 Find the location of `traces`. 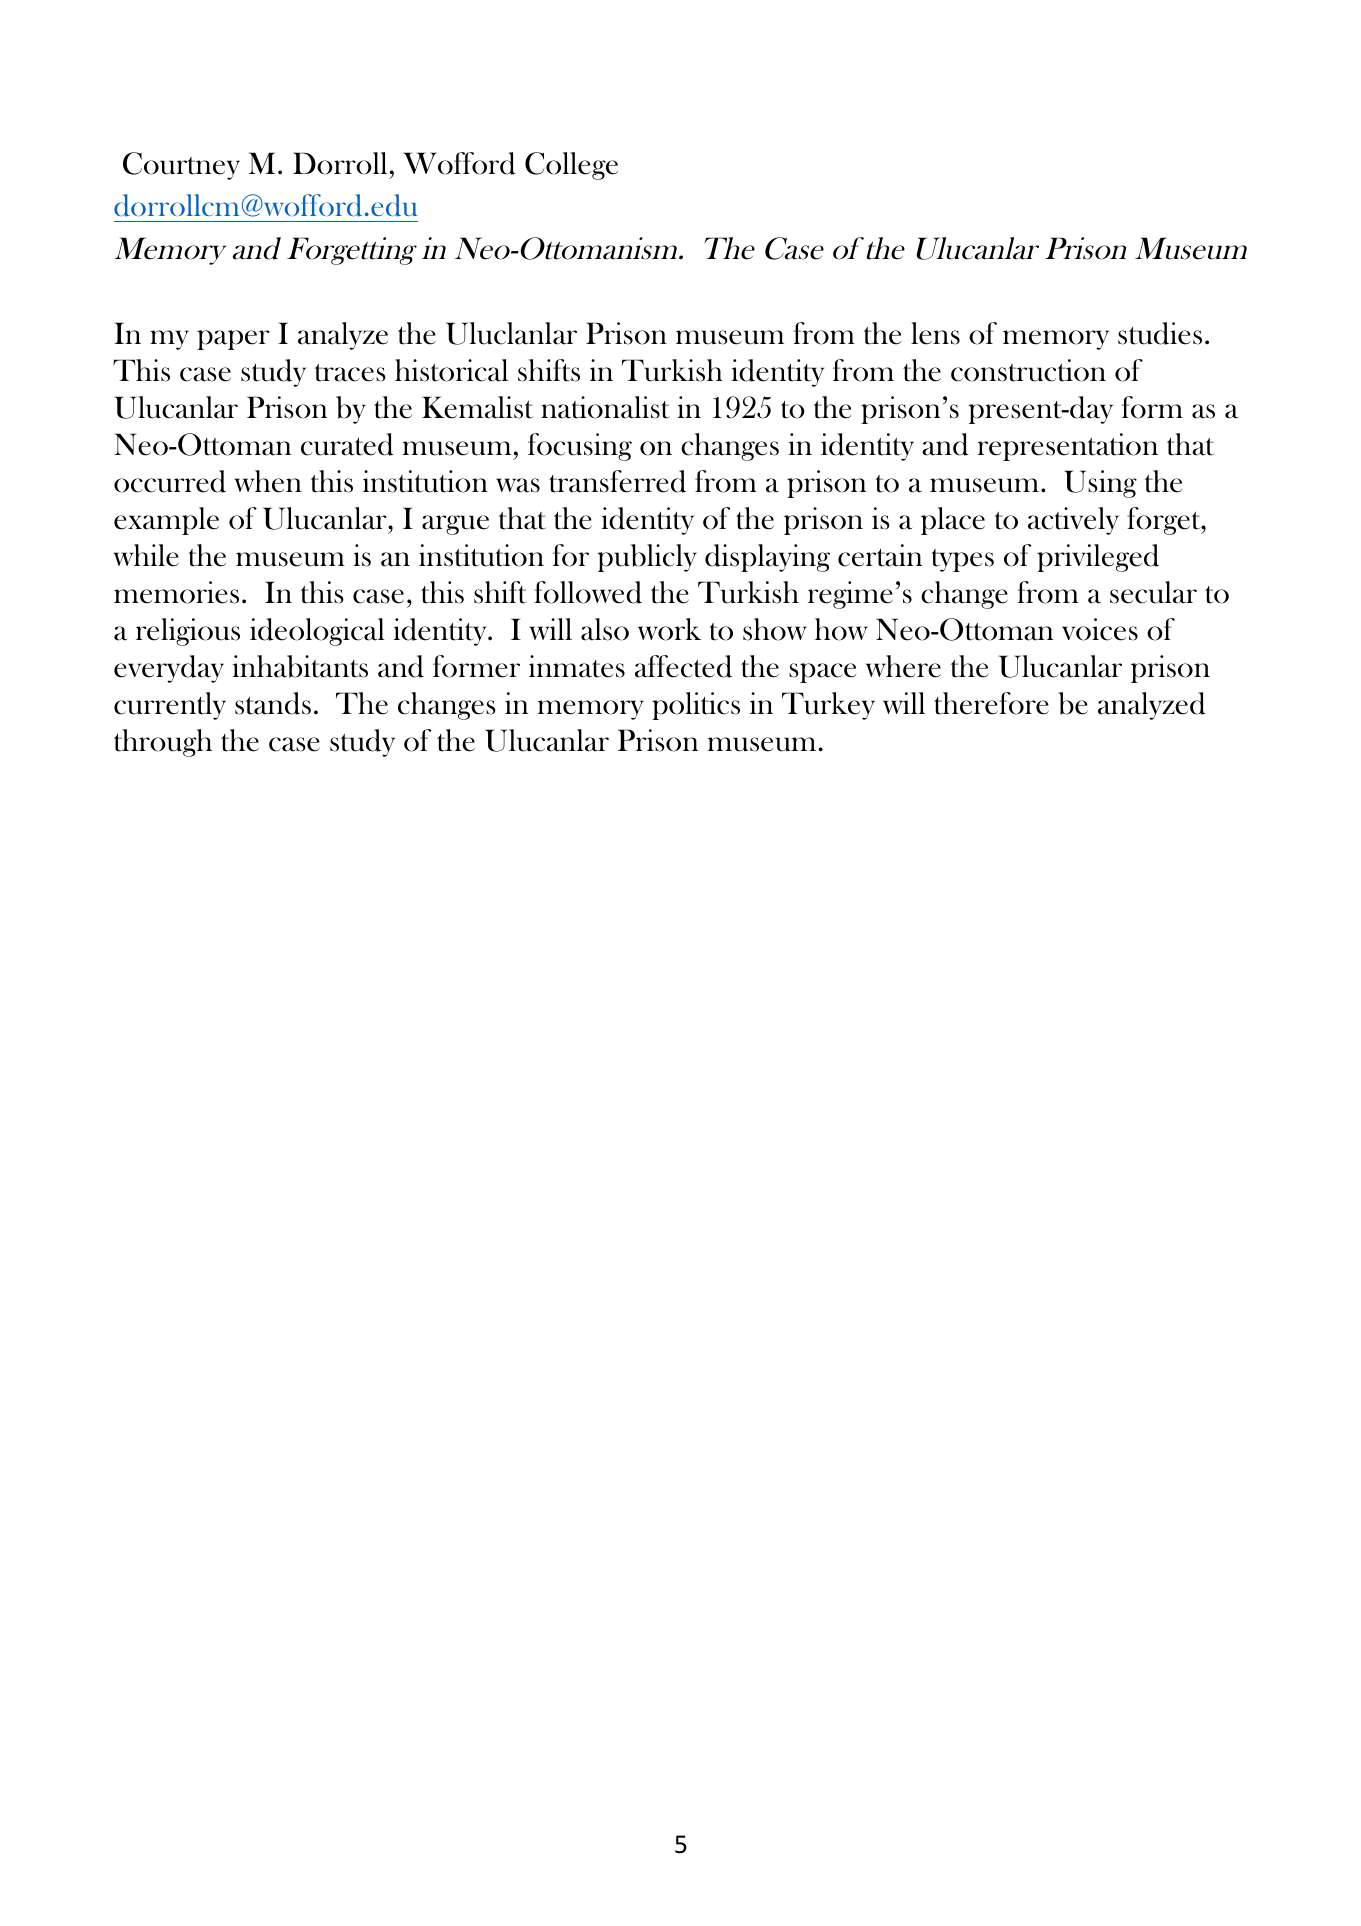

traces is located at coordinates (350, 373).
